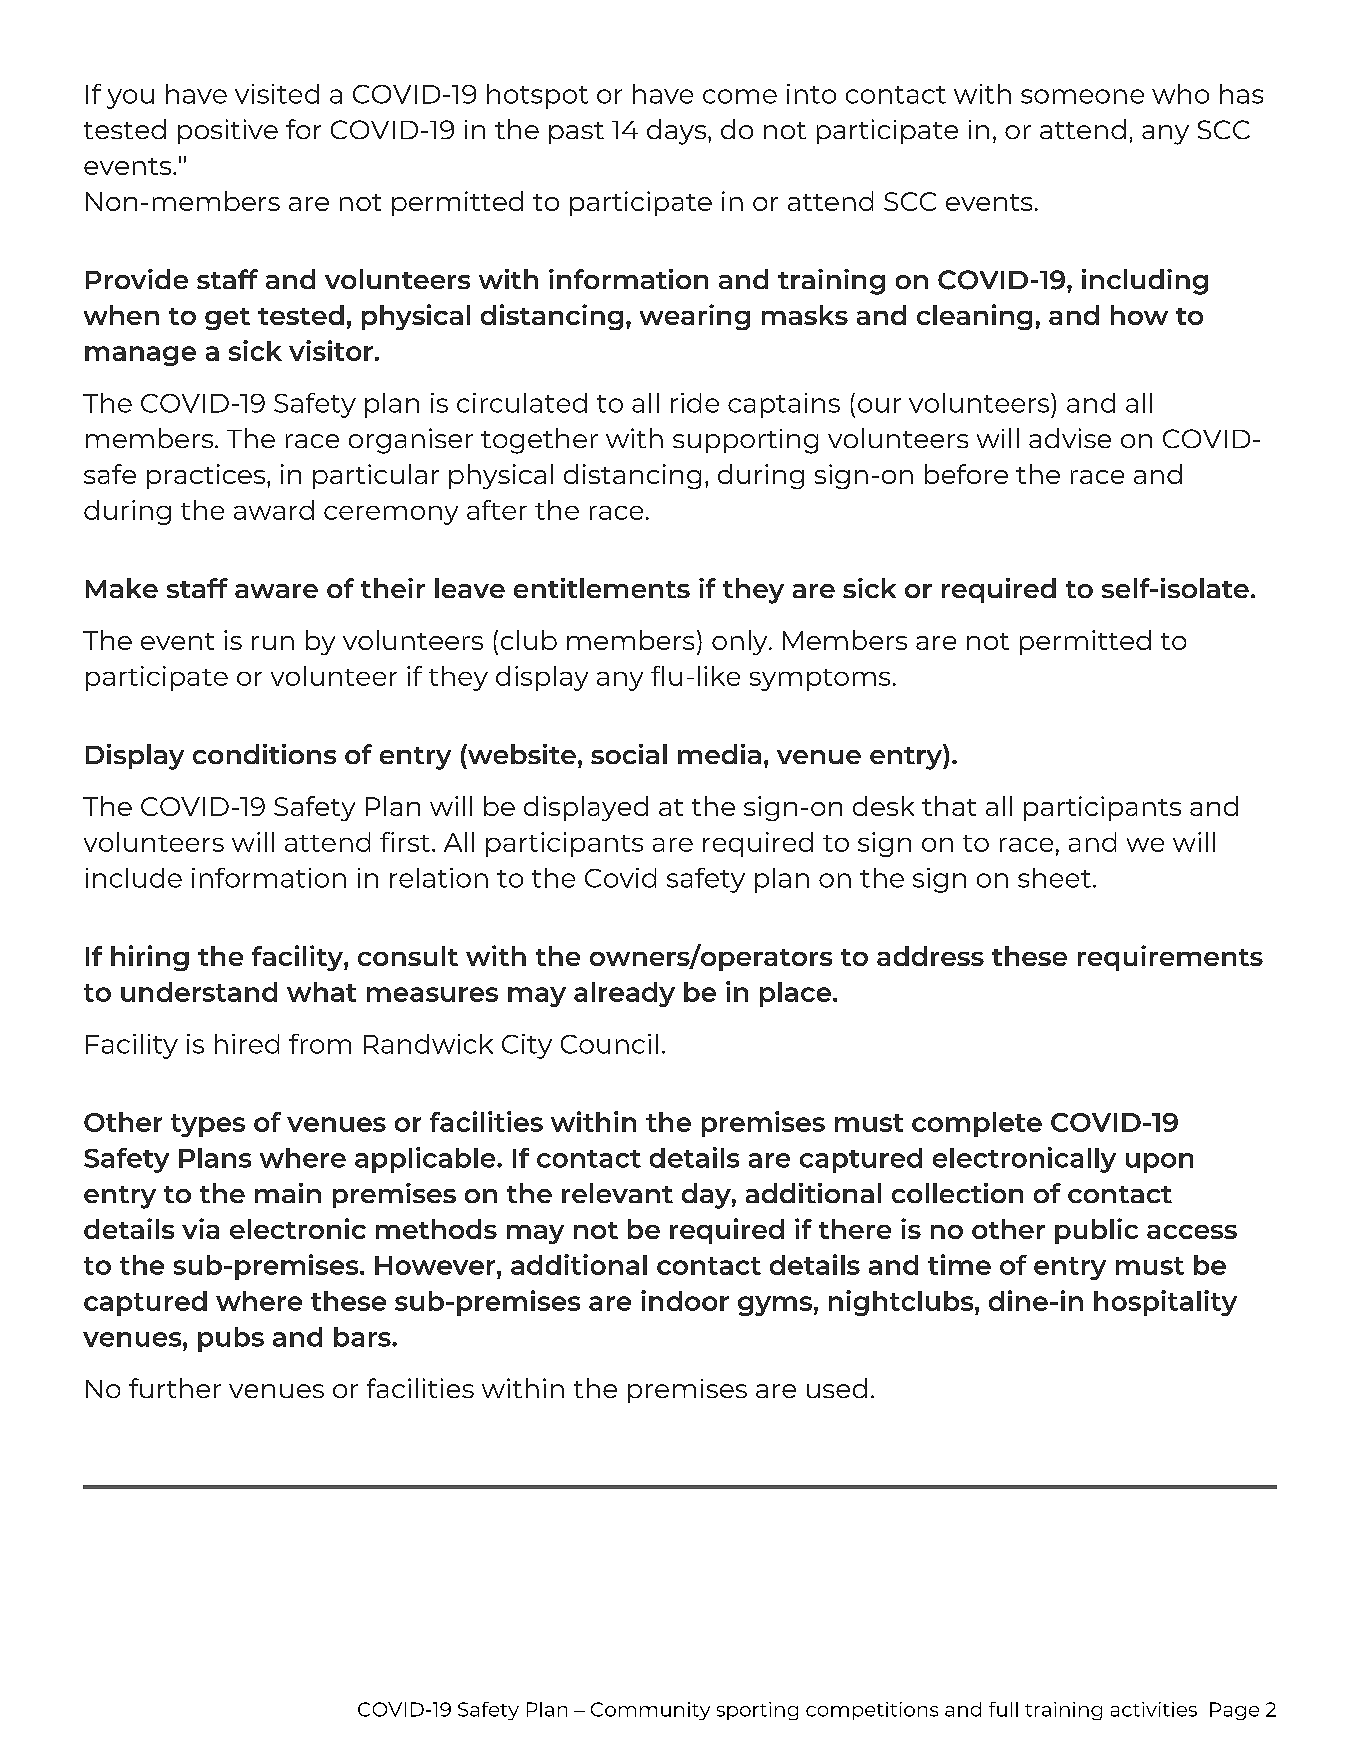  What do you see at coordinates (1082, 96) in the document?
I see `someone` at bounding box center [1082, 96].
